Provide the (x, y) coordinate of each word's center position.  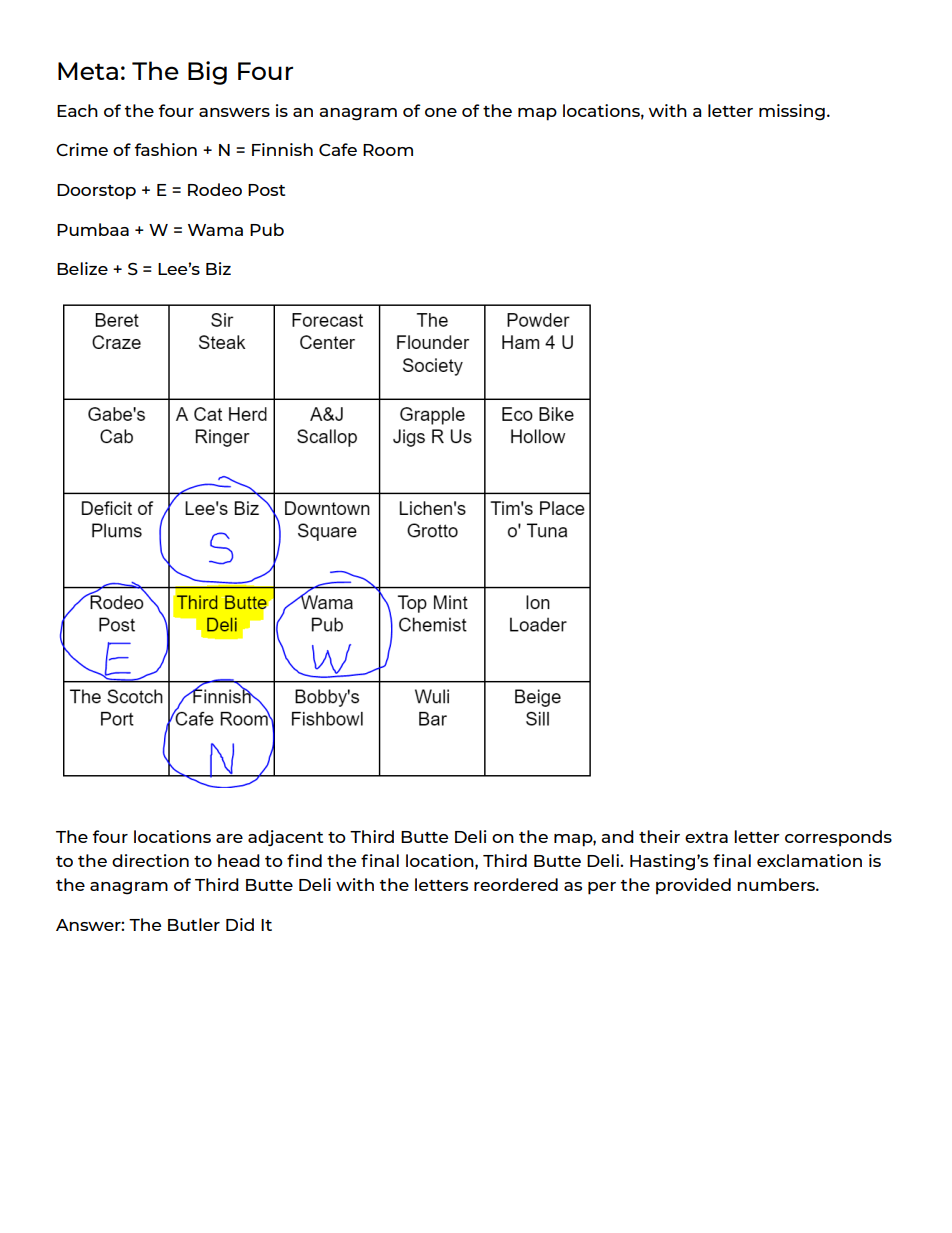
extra (706, 837)
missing (792, 112)
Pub (267, 229)
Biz (218, 268)
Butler (194, 924)
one (441, 112)
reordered (516, 884)
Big (207, 73)
